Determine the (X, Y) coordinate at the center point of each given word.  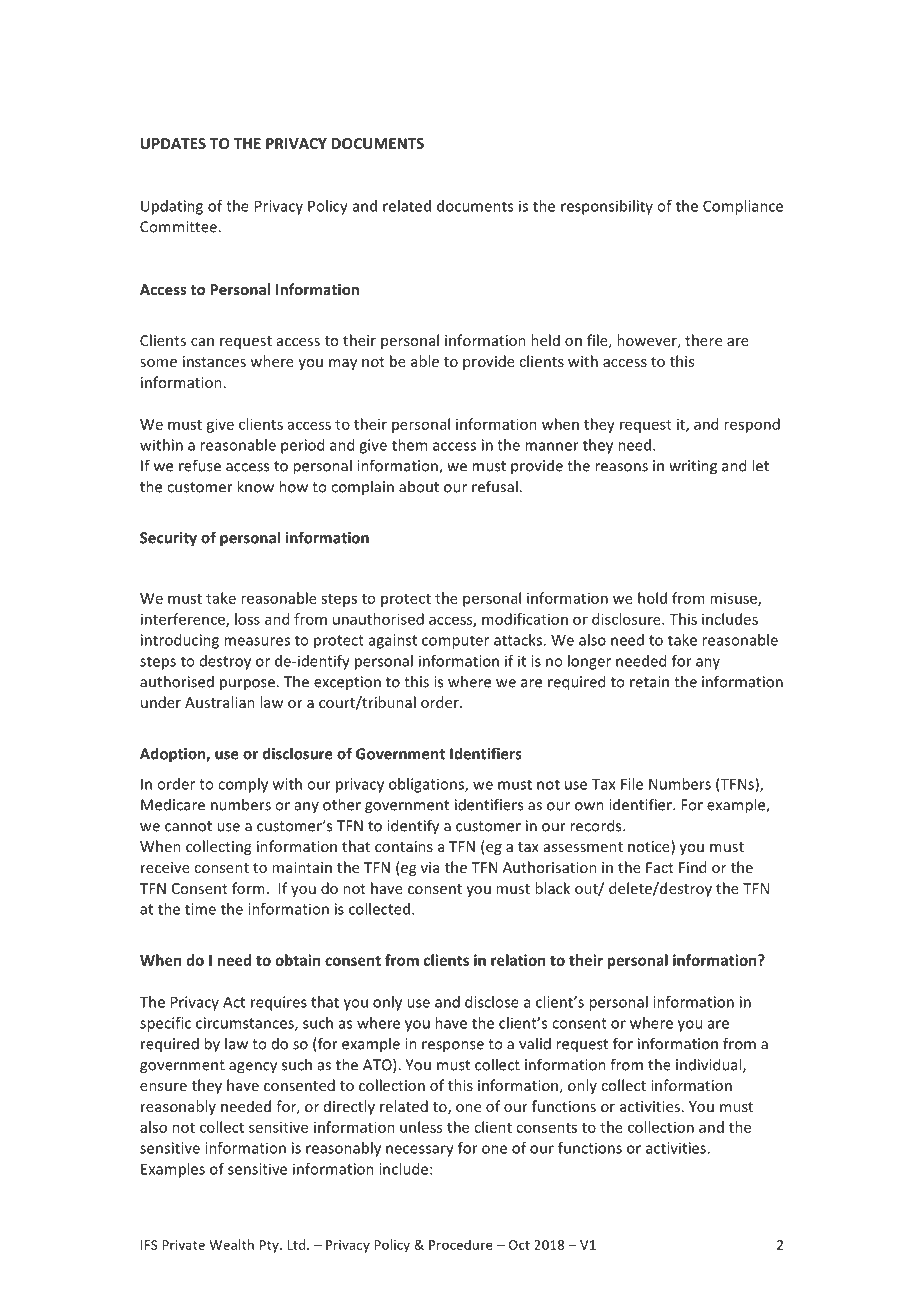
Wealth (232, 1244)
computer (455, 642)
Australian (220, 702)
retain (649, 682)
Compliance (743, 207)
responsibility (607, 207)
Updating (172, 207)
